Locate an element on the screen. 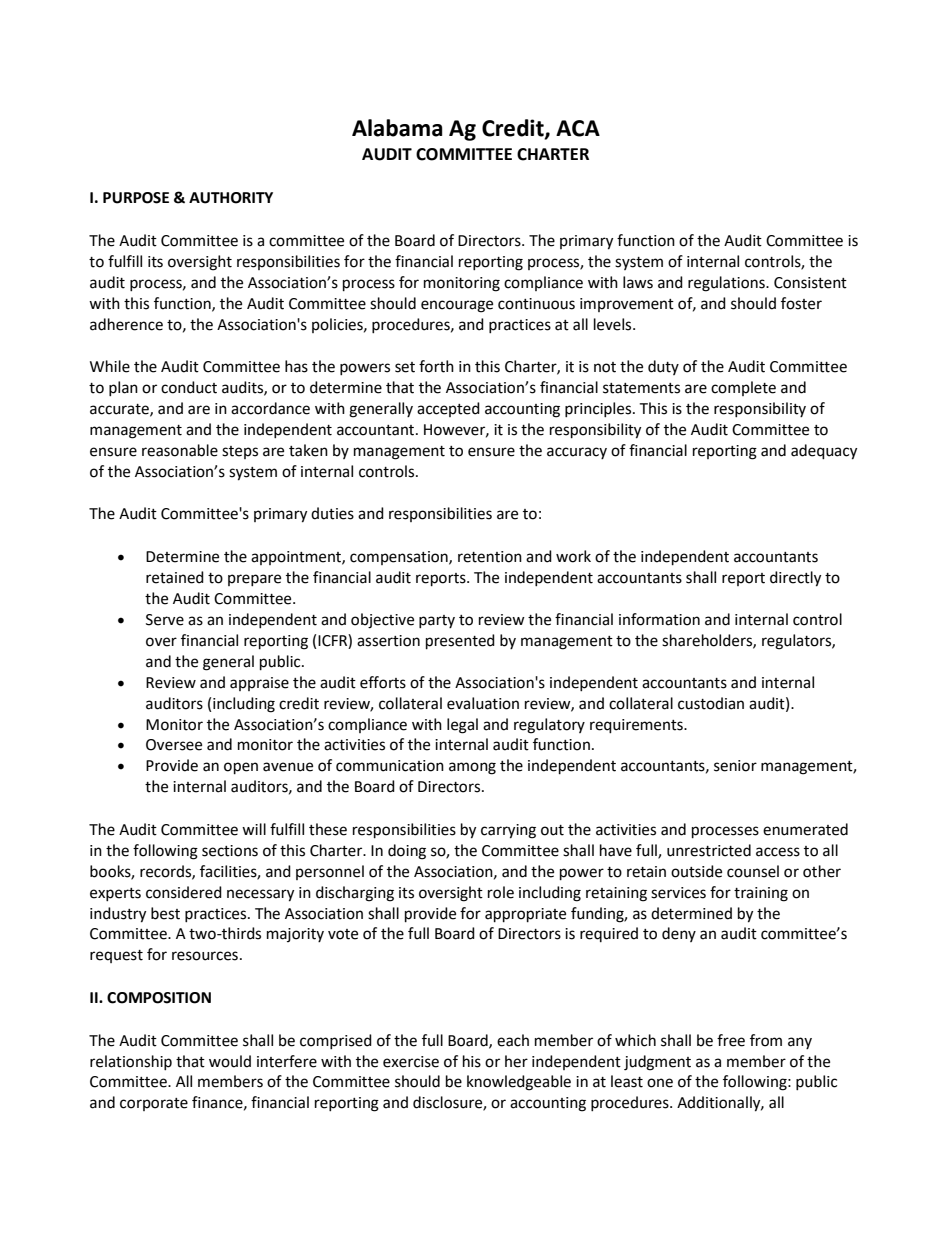  unrestricted is located at coordinates (709, 850).
